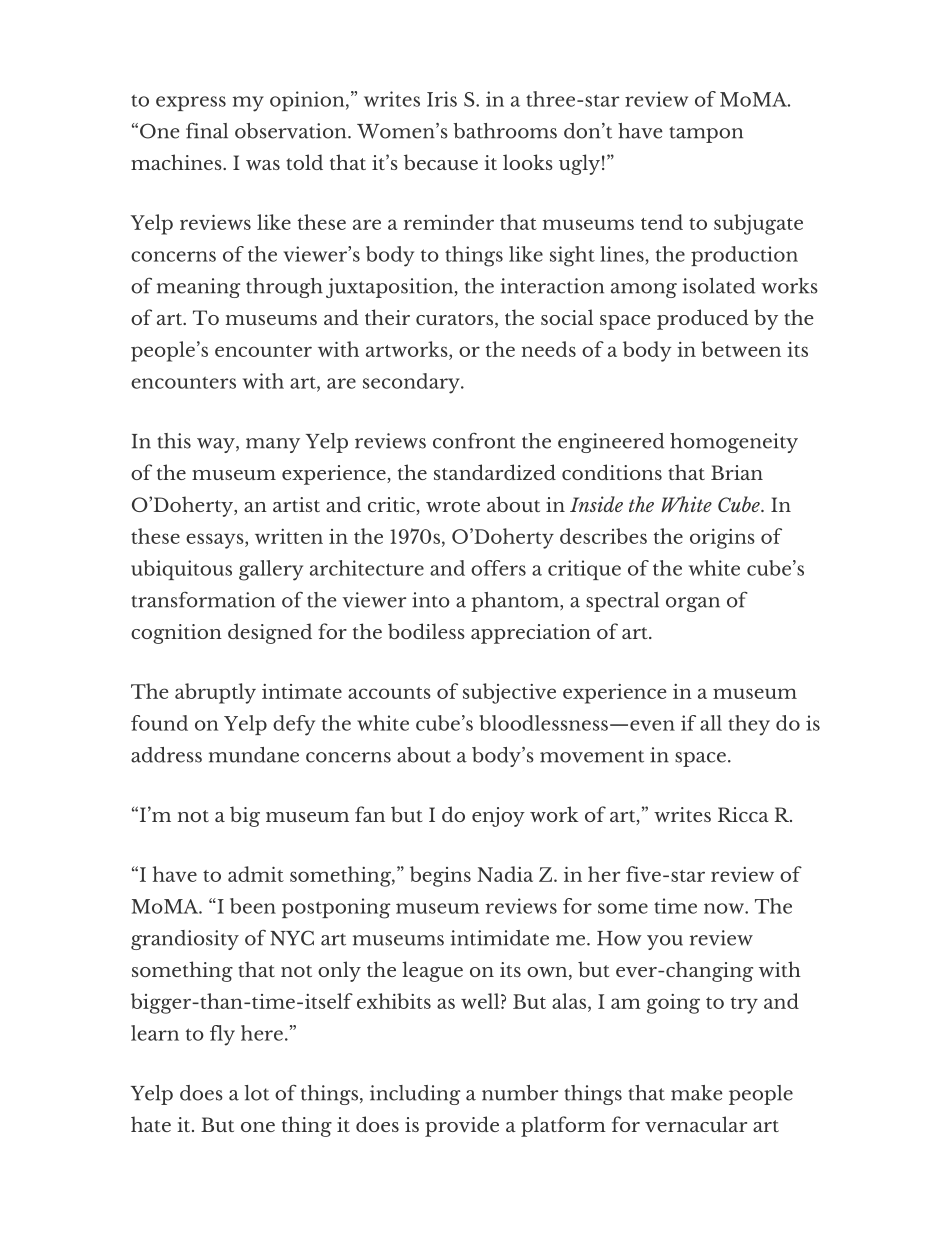 This screenshot has height=1233, width=952. What do you see at coordinates (256, 874) in the screenshot?
I see `admit` at bounding box center [256, 874].
